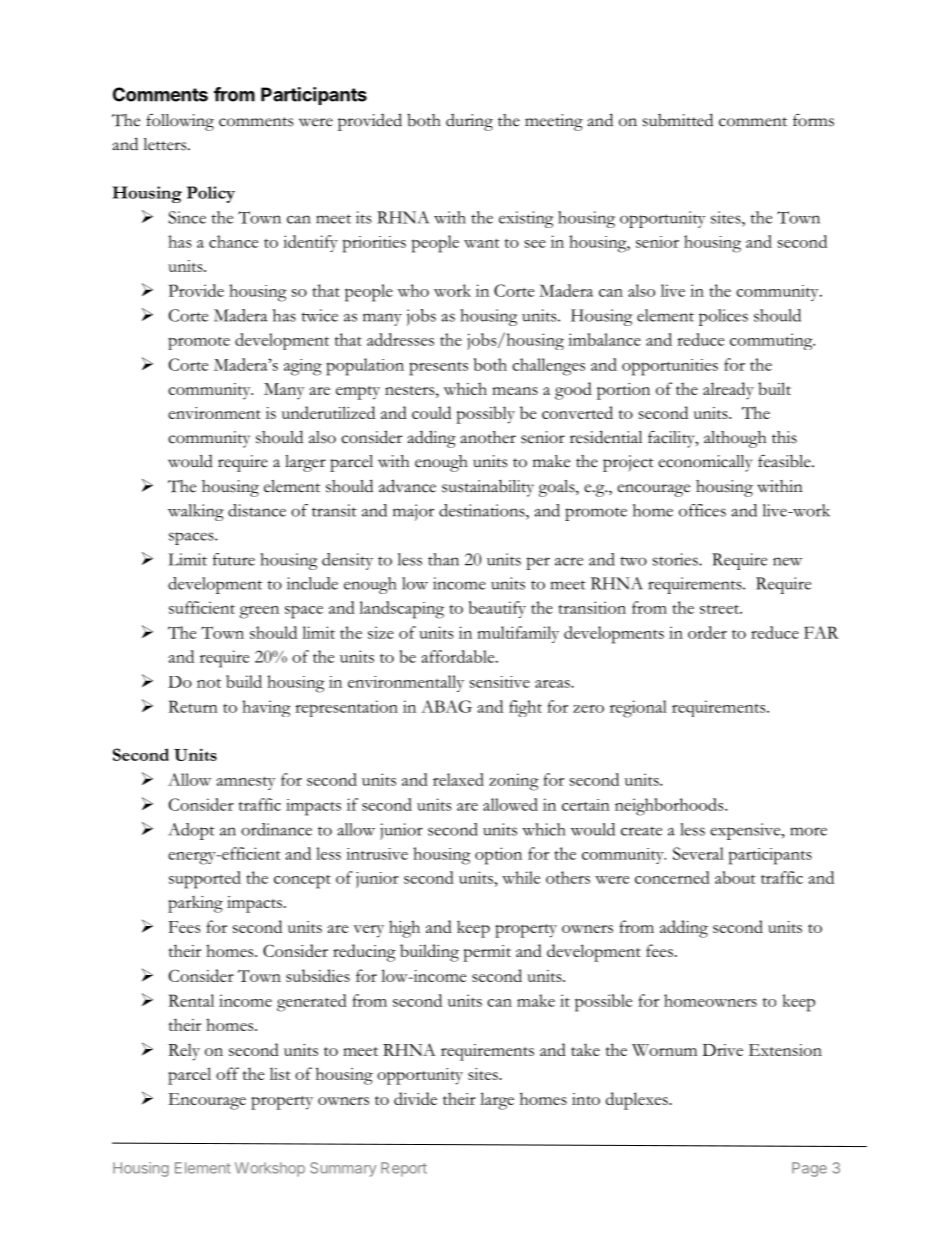 The width and height of the document is (952, 1233). I want to click on divide, so click(415, 1098).
